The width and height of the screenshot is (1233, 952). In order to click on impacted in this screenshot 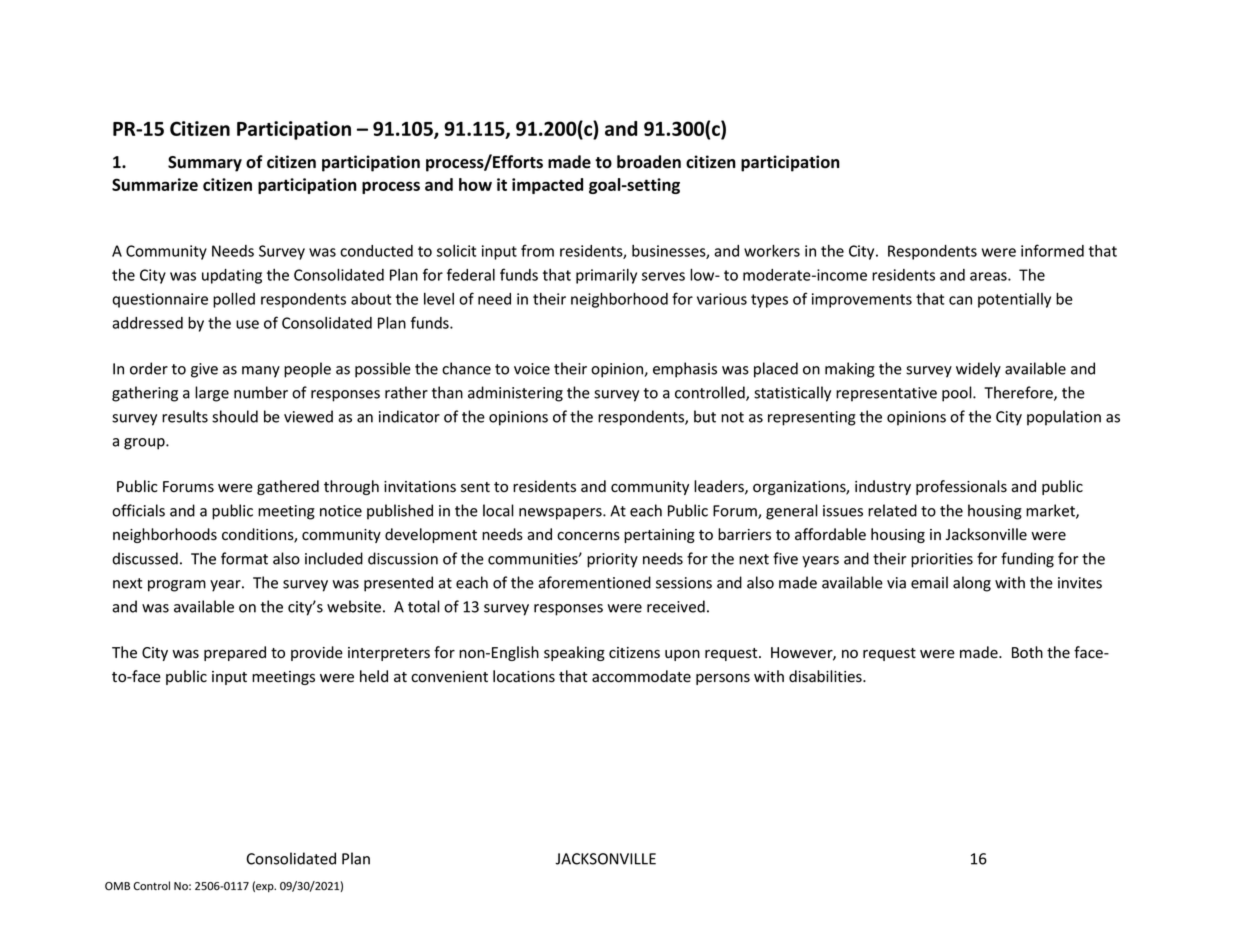, I will do `click(547, 186)`.
